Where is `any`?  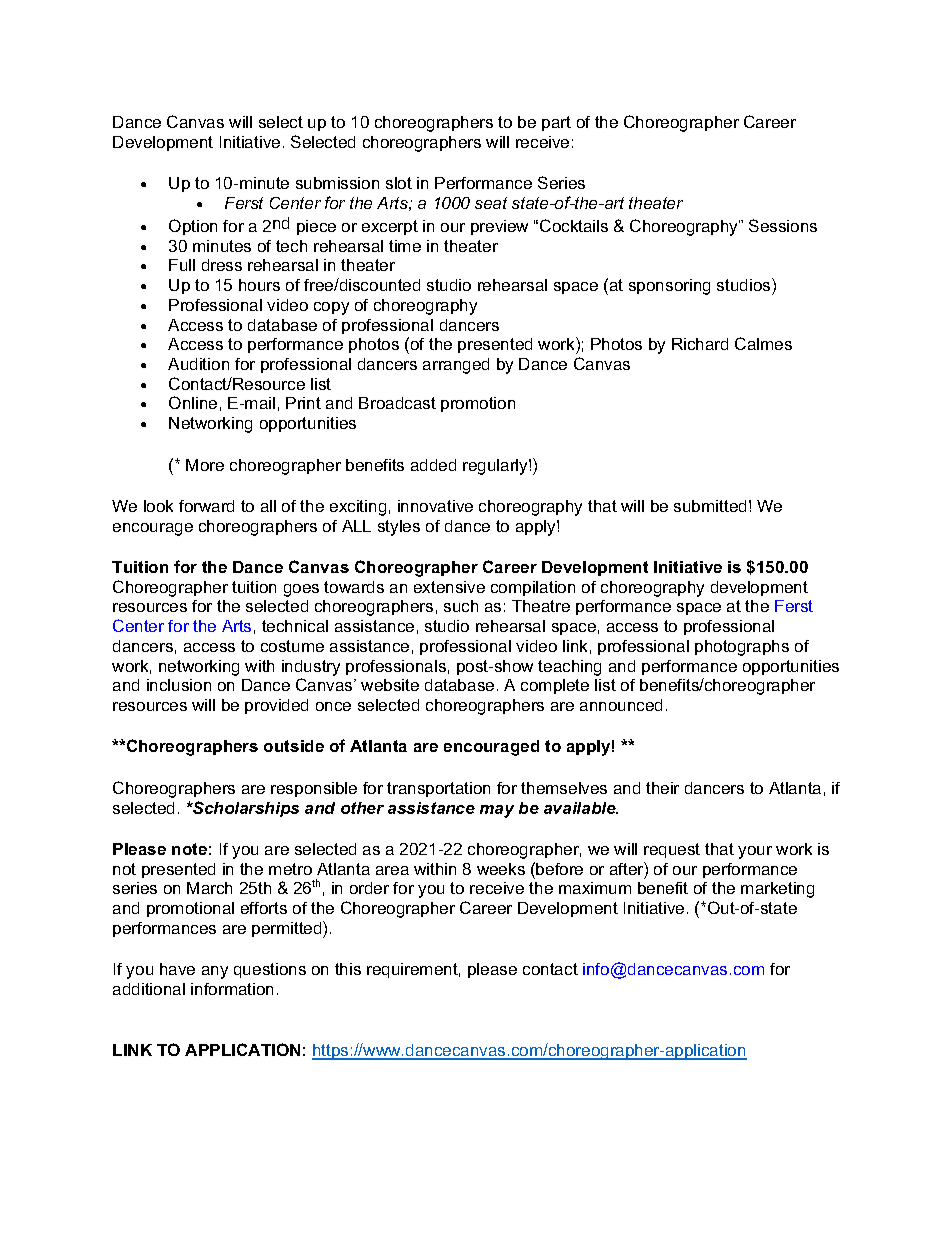 any is located at coordinates (215, 972).
